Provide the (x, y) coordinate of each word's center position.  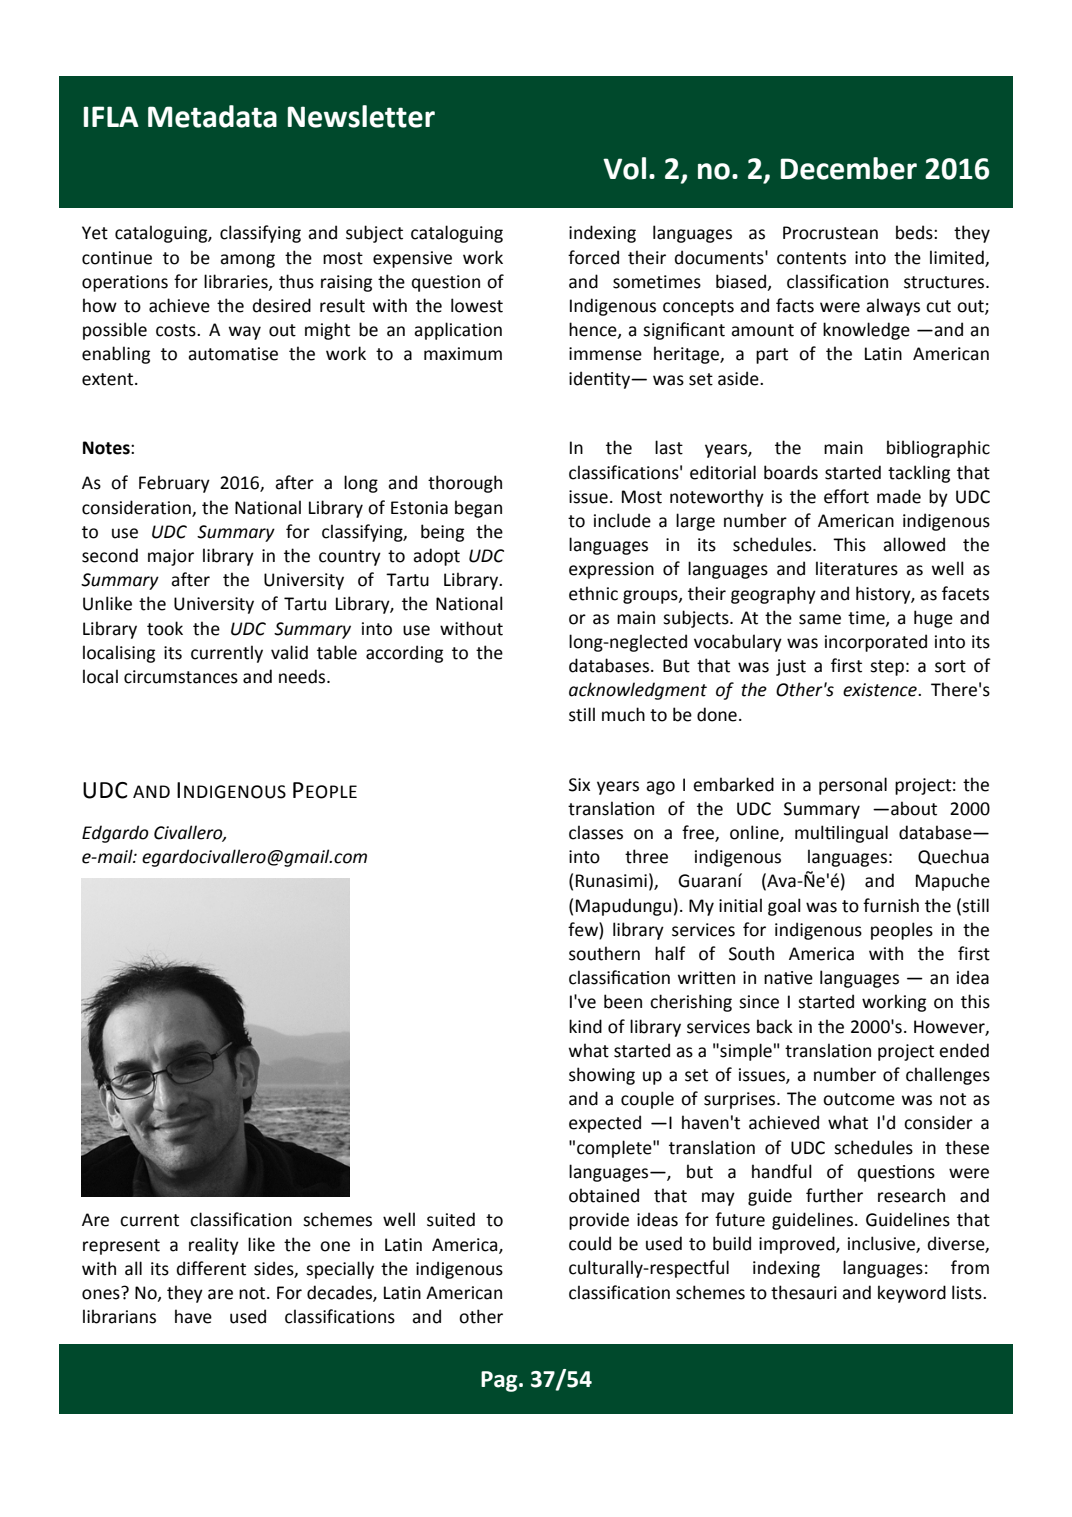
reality (214, 1246)
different (211, 1268)
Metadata (212, 116)
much (623, 714)
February (174, 484)
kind (585, 1026)
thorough (465, 484)
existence (881, 690)
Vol (624, 168)
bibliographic (938, 449)
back (775, 1026)
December (849, 168)
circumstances (181, 677)
